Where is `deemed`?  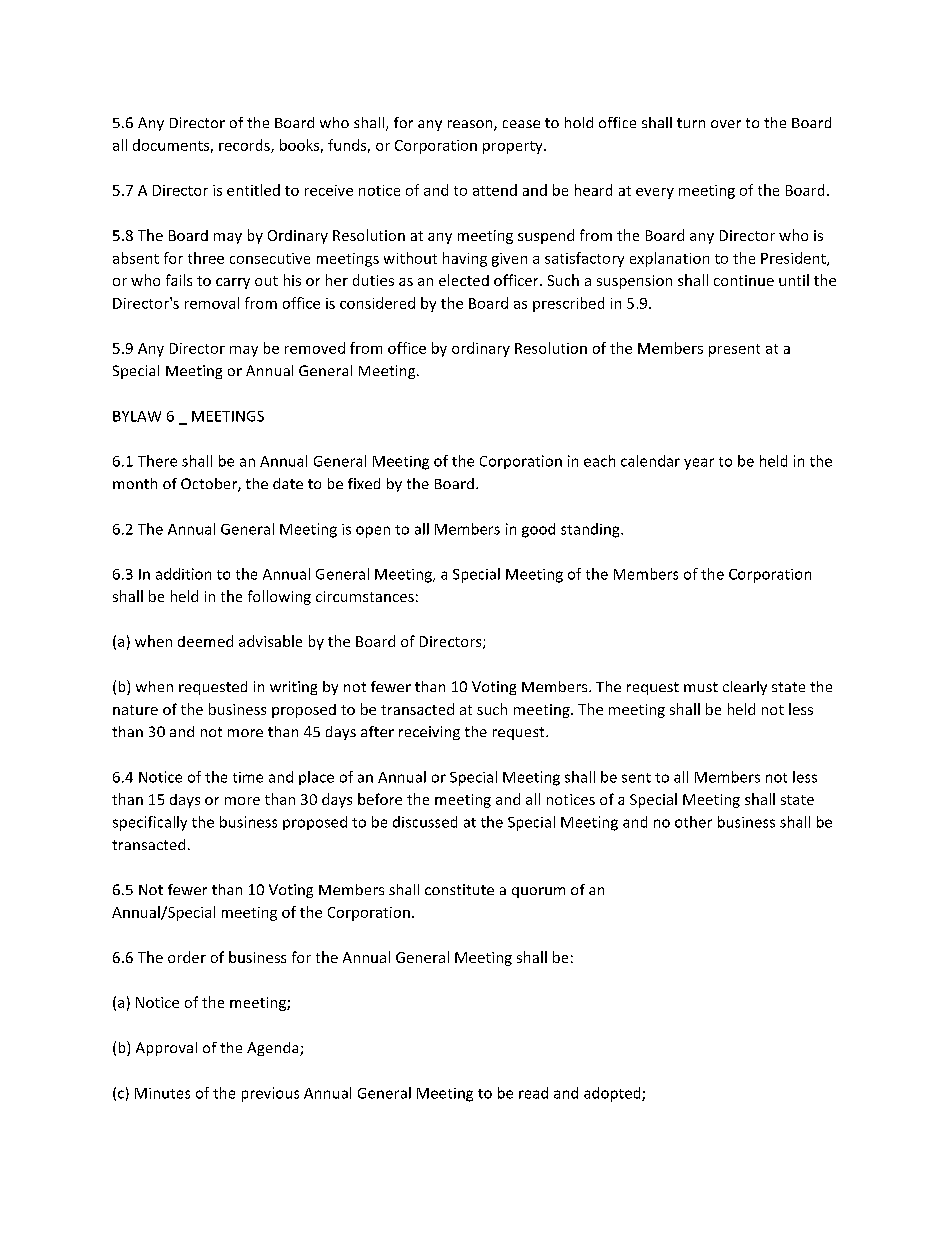 deemed is located at coordinates (205, 641).
